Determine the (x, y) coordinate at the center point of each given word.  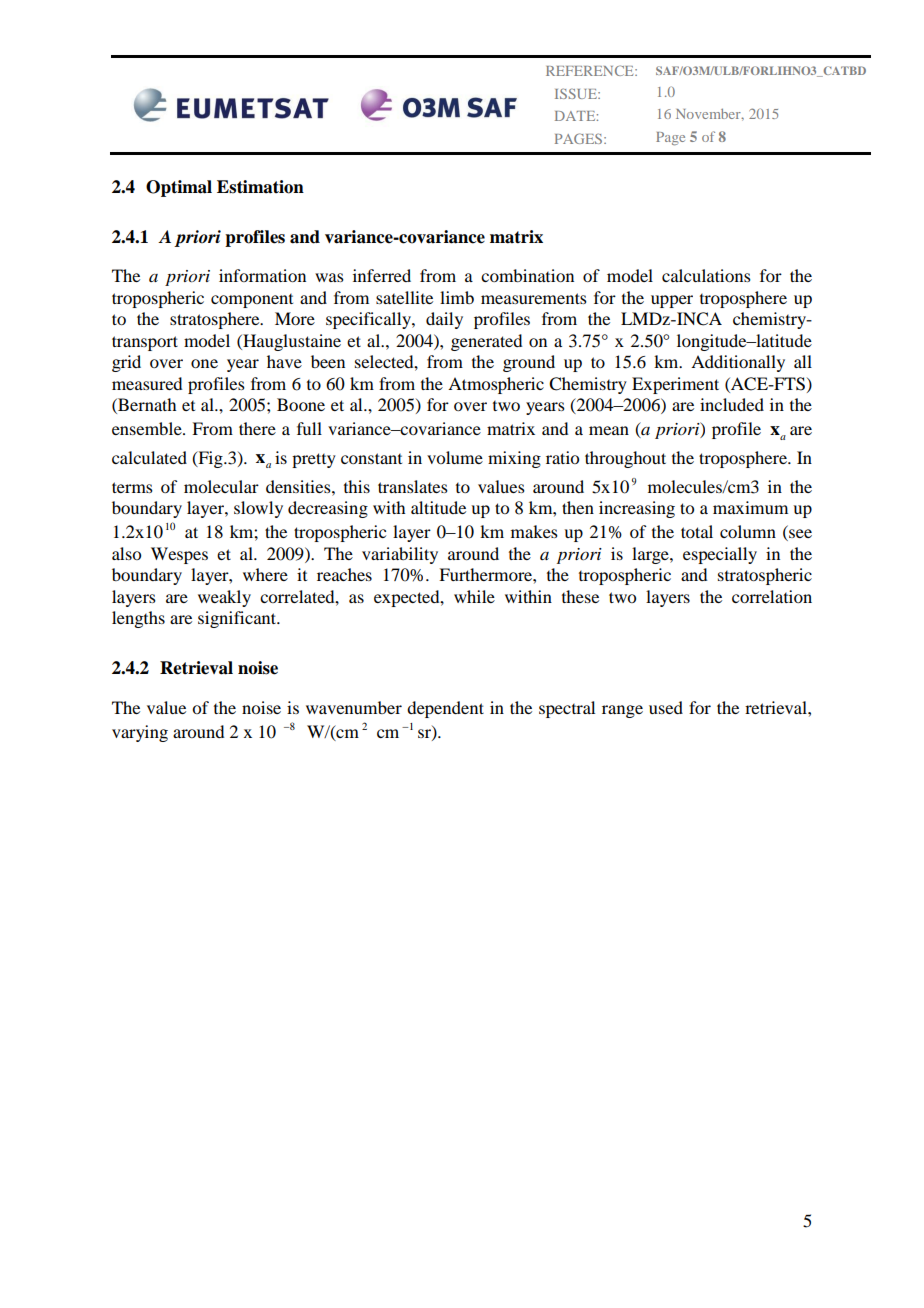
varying (140, 733)
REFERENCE (591, 70)
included (732, 404)
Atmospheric (496, 385)
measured (147, 383)
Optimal (179, 188)
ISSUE (577, 93)
